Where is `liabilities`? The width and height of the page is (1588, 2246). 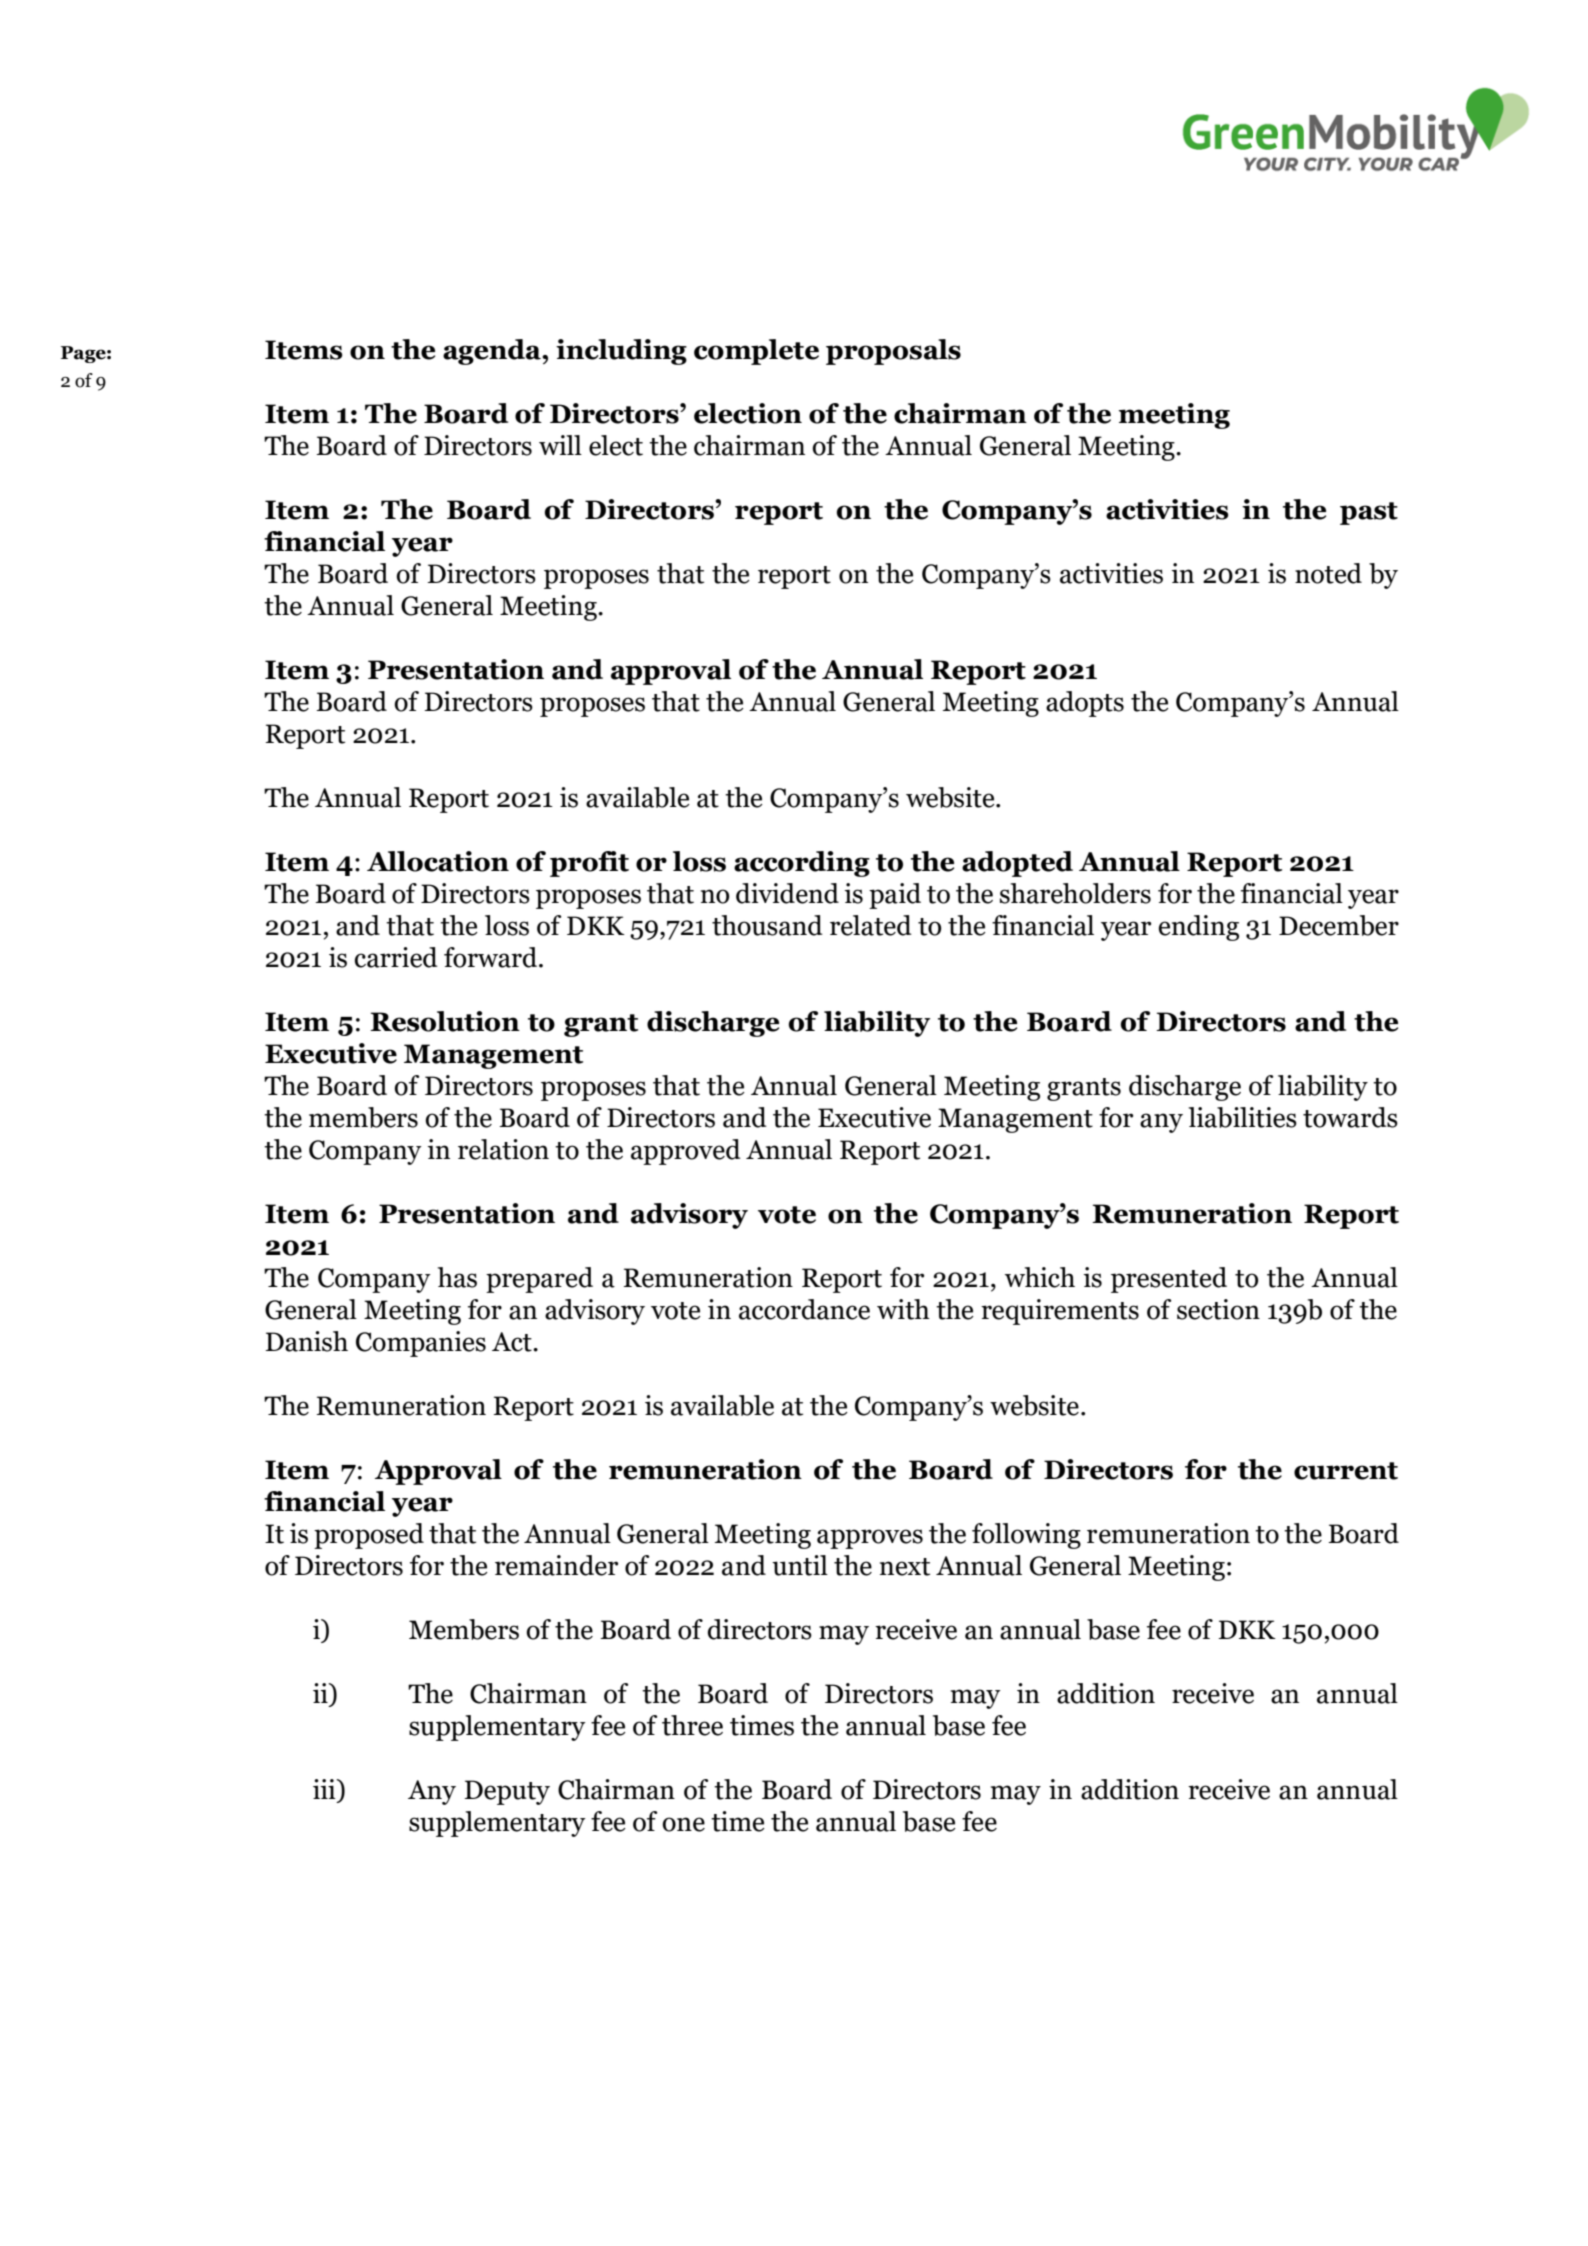
liabilities is located at coordinates (1242, 1117).
